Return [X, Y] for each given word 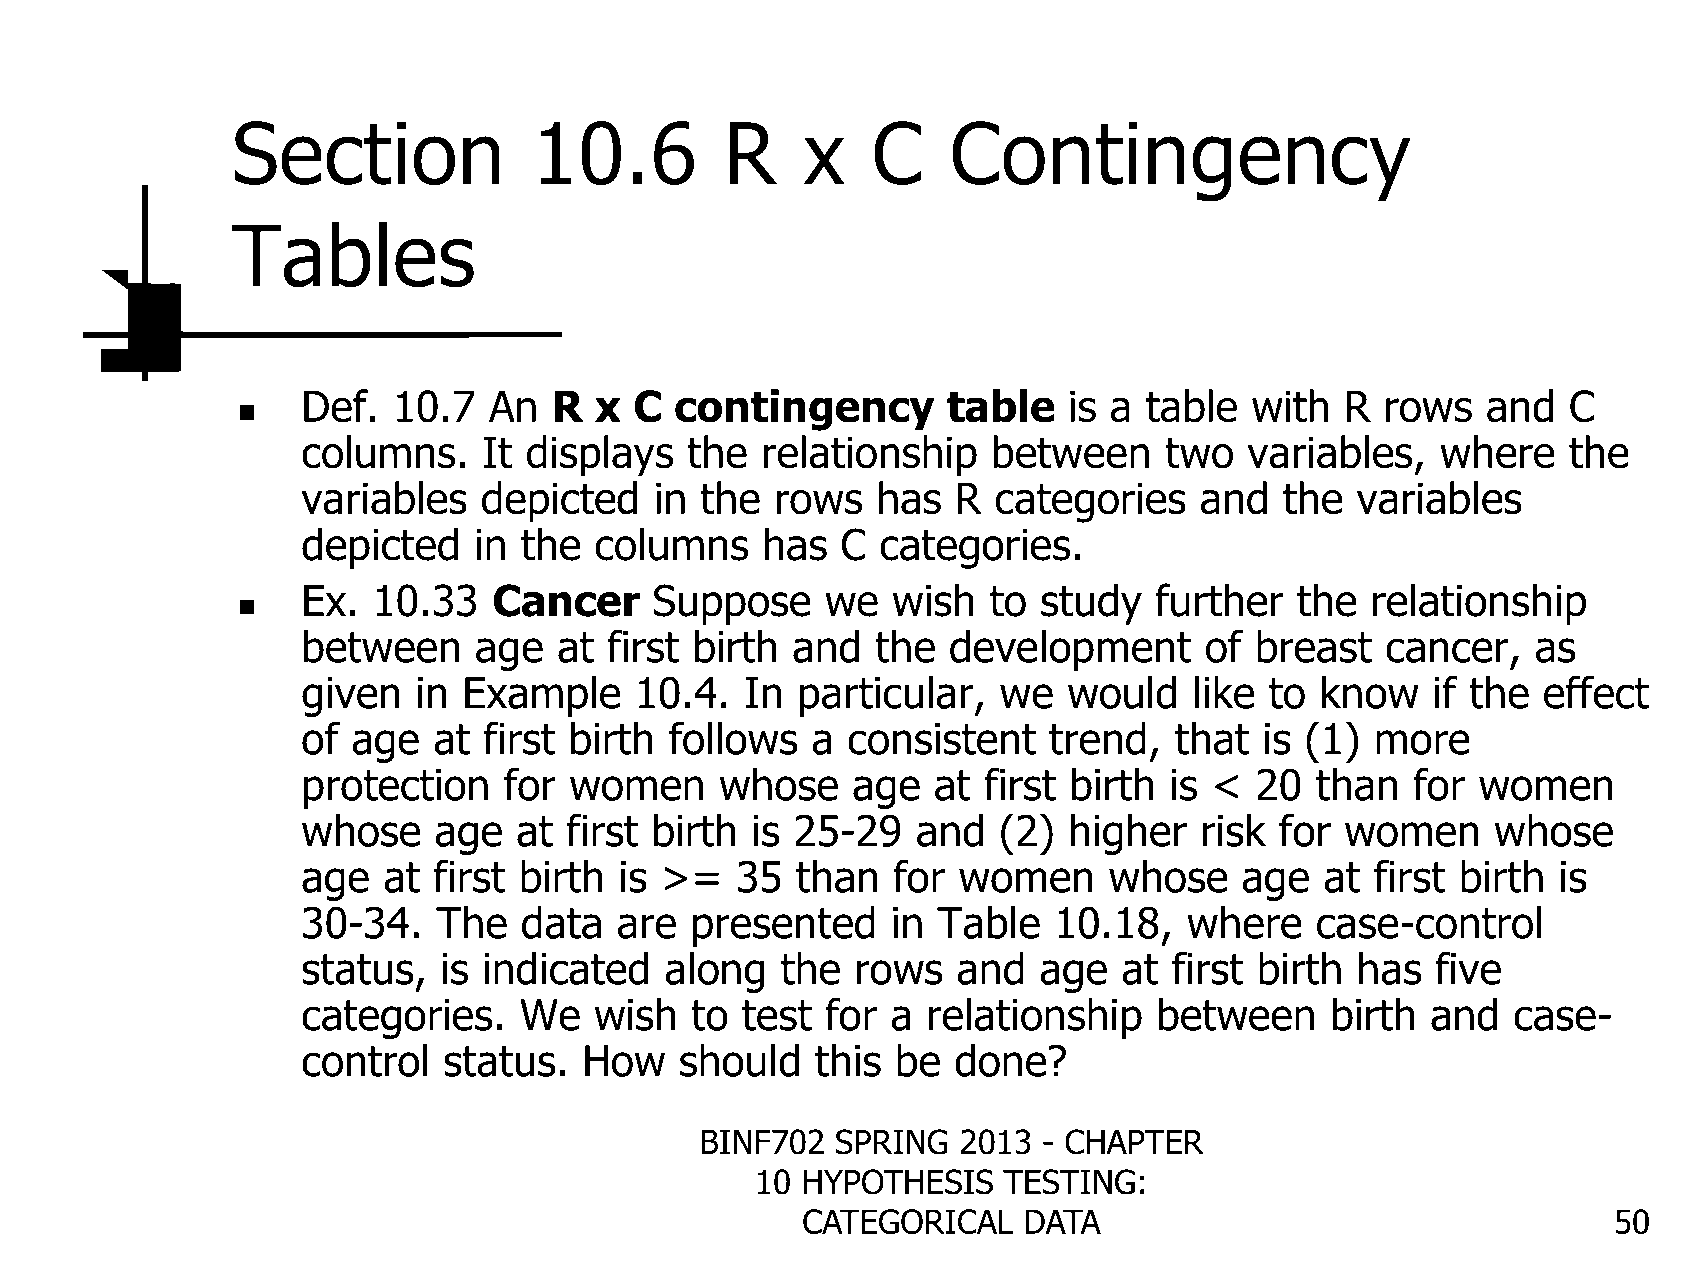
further [1219, 600]
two [1199, 453]
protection [396, 789]
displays [600, 456]
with [1290, 405]
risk [1234, 830]
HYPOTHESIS [898, 1182]
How [625, 1061]
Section [367, 153]
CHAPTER [1134, 1142]
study [1091, 604]
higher [1129, 834]
